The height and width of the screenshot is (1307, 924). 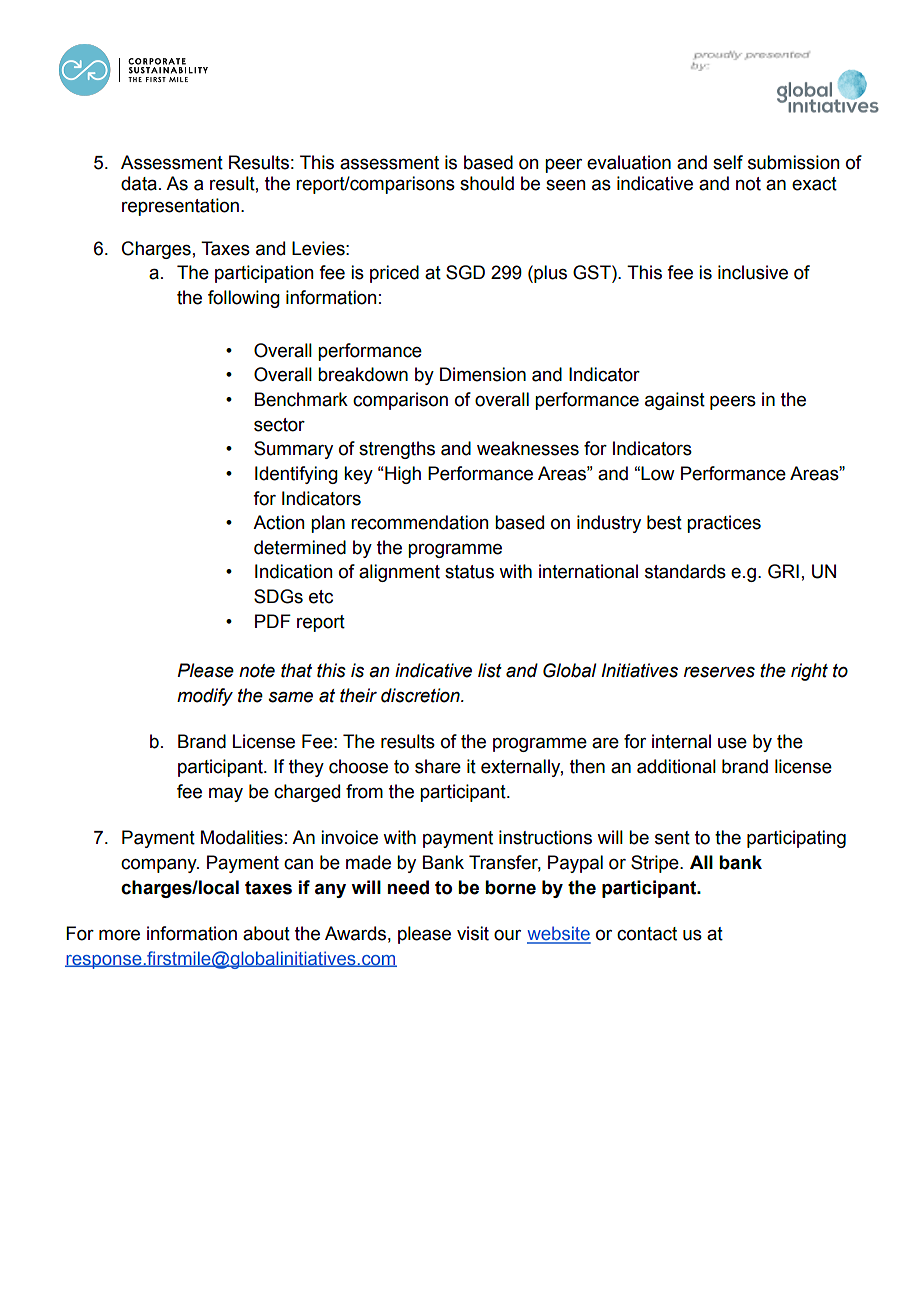 I want to click on contact, so click(x=647, y=934).
